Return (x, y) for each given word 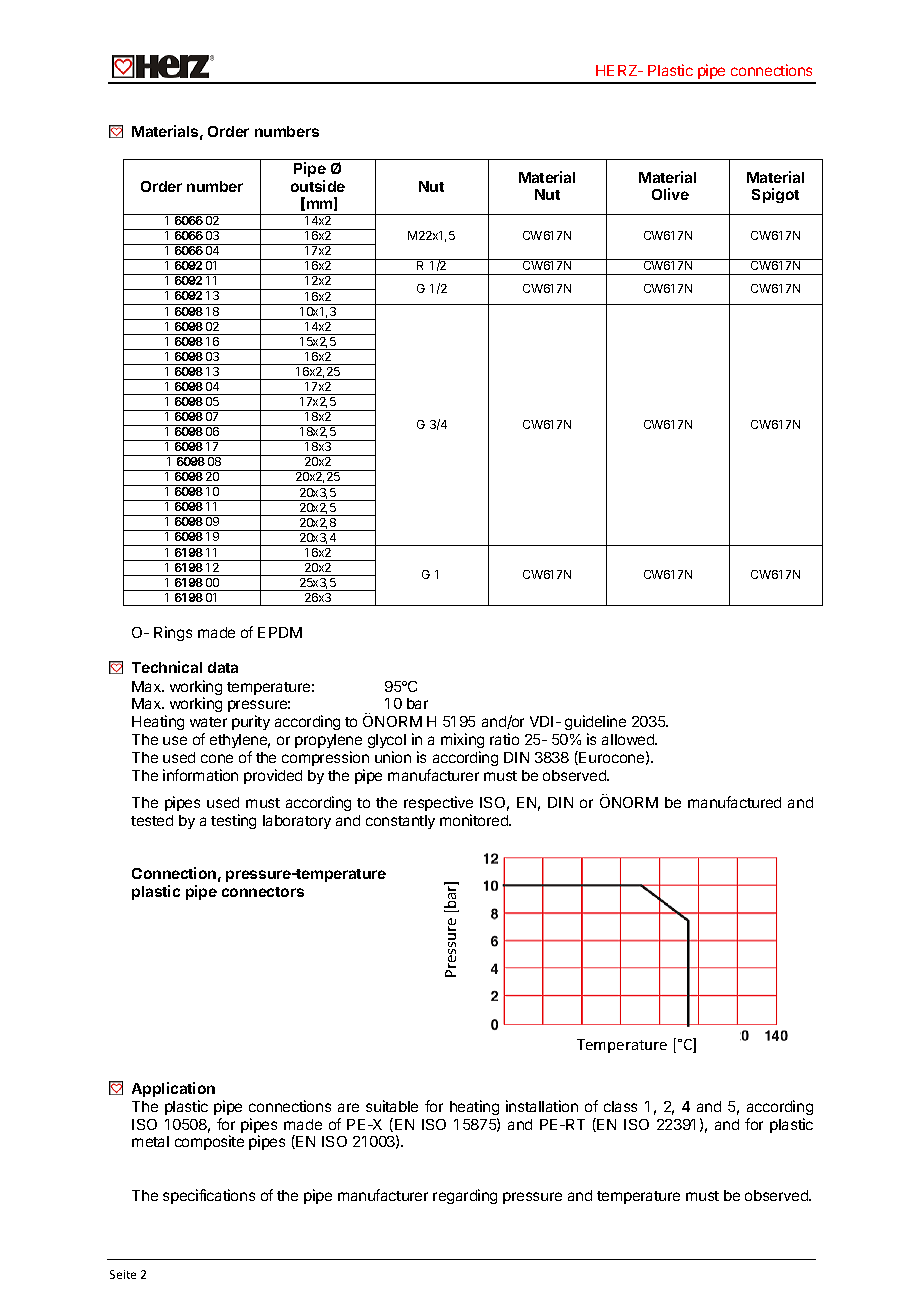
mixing (462, 740)
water (208, 722)
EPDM (280, 632)
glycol (387, 741)
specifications (209, 1196)
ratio (504, 739)
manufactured (734, 802)
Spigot (775, 195)
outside (318, 186)
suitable (392, 1106)
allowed (629, 739)
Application (173, 1089)
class (620, 1106)
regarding (465, 1196)
